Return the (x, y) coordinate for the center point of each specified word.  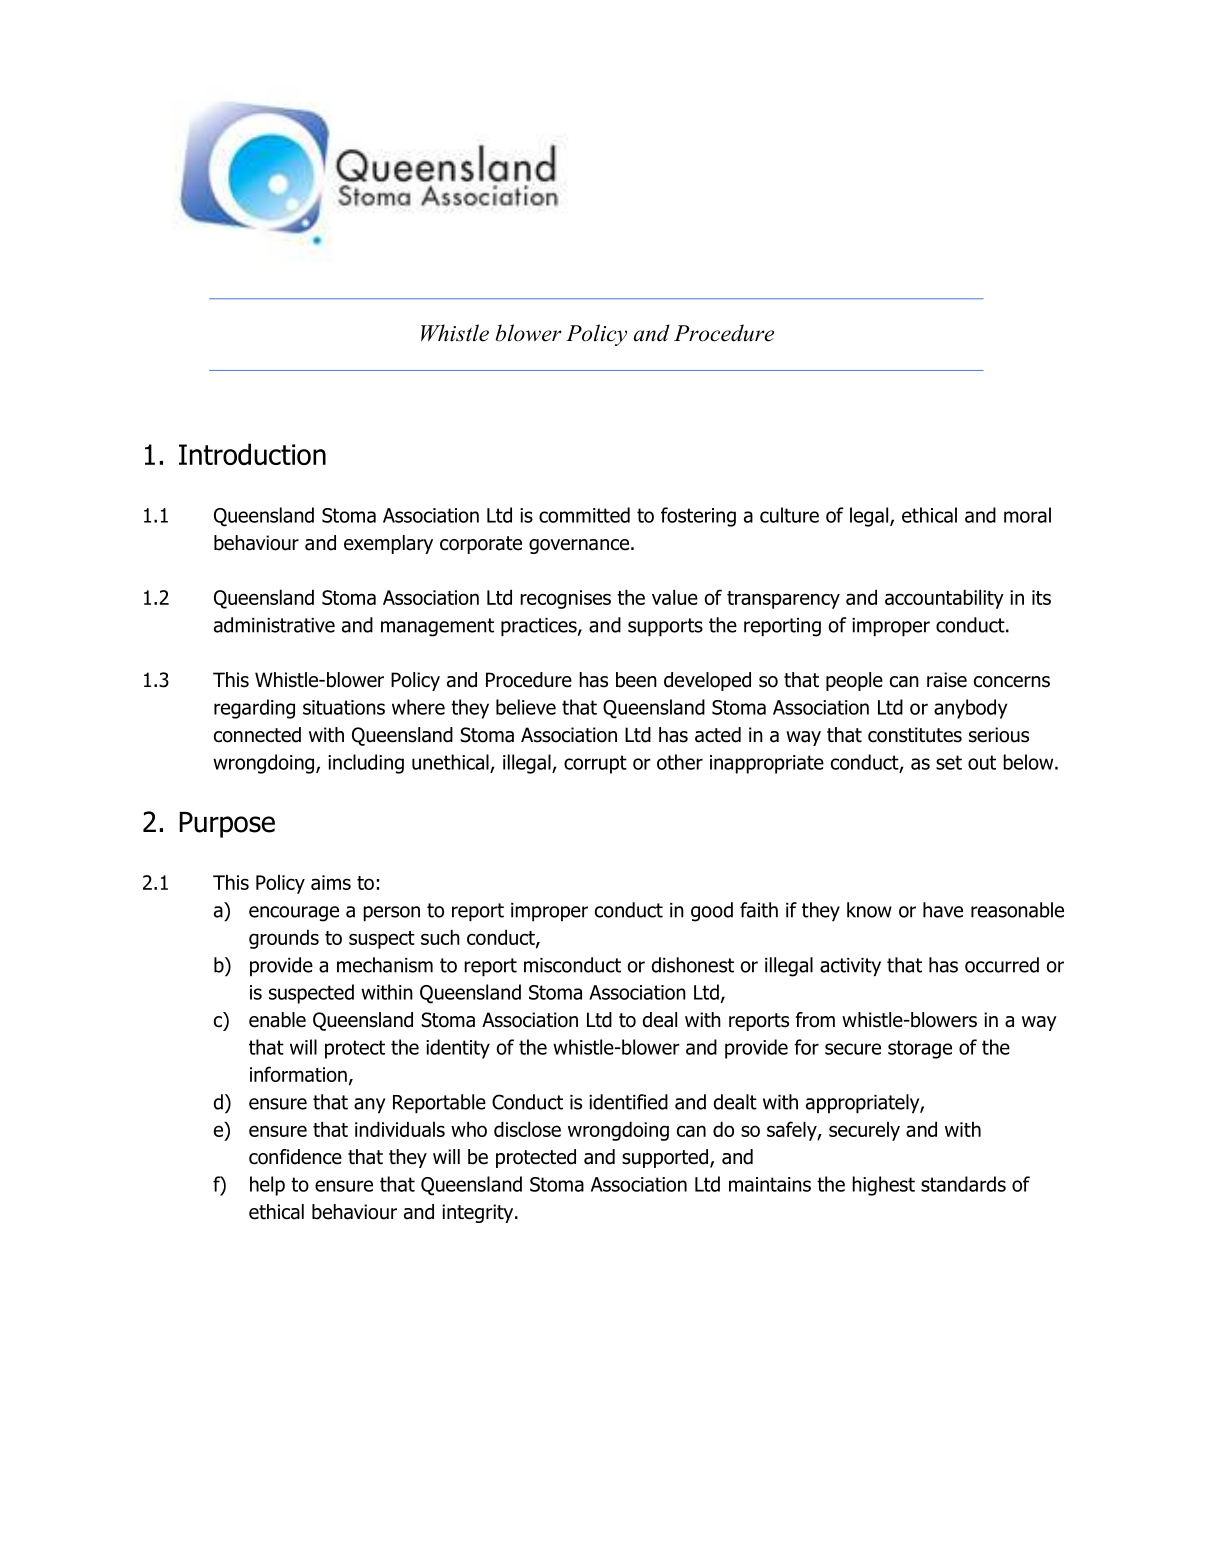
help (267, 1186)
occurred (1002, 965)
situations (344, 707)
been (636, 680)
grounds (284, 939)
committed (584, 515)
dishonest (693, 965)
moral (1027, 515)
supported (666, 1158)
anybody (970, 709)
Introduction (252, 454)
